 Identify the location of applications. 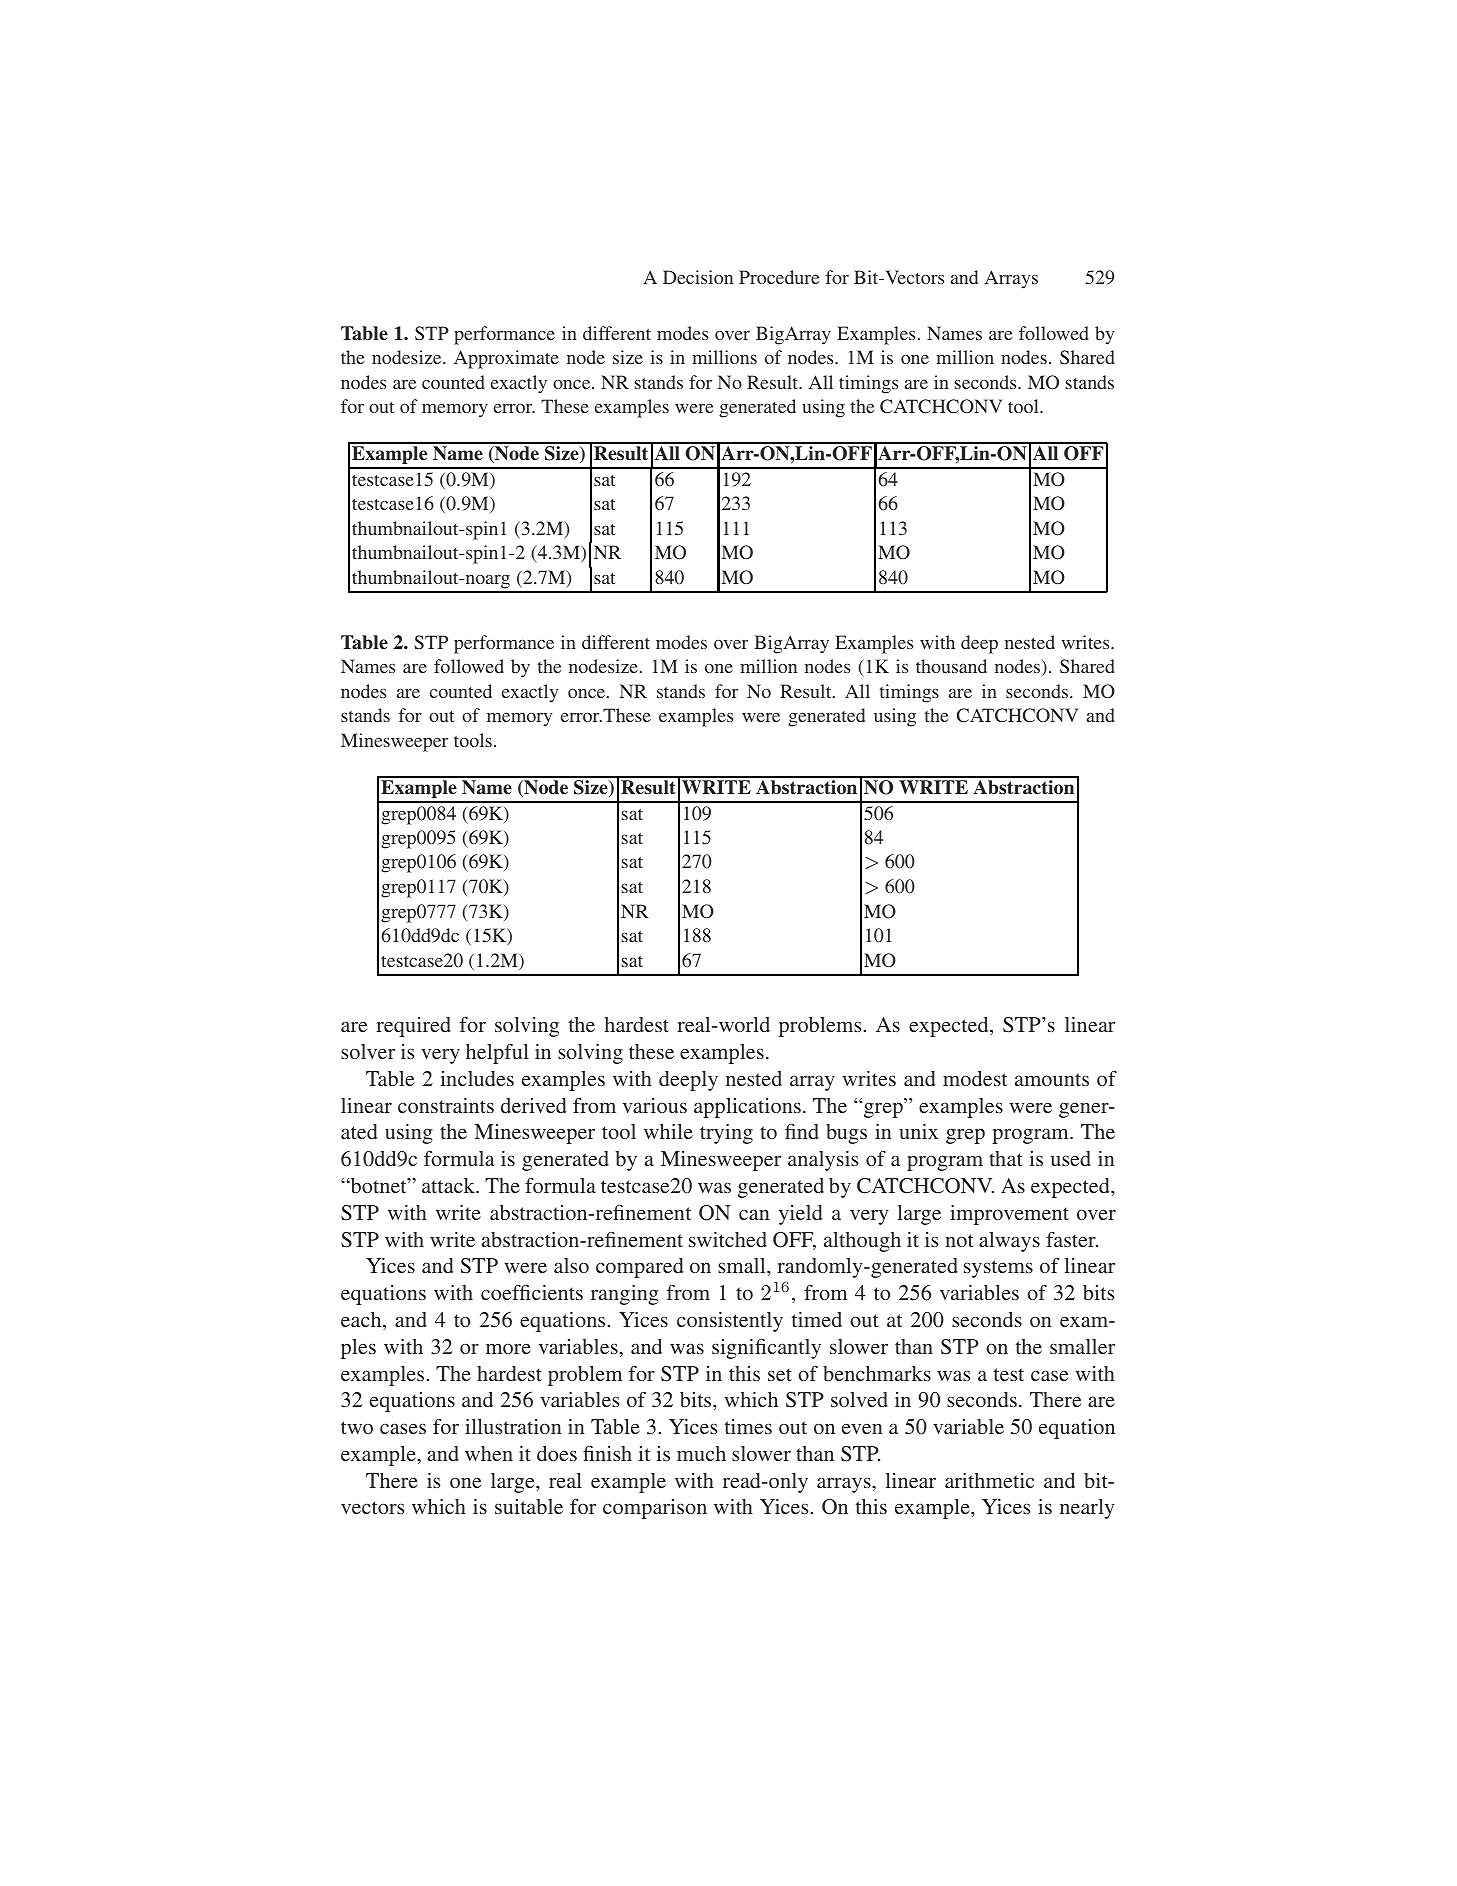
(747, 1108).
